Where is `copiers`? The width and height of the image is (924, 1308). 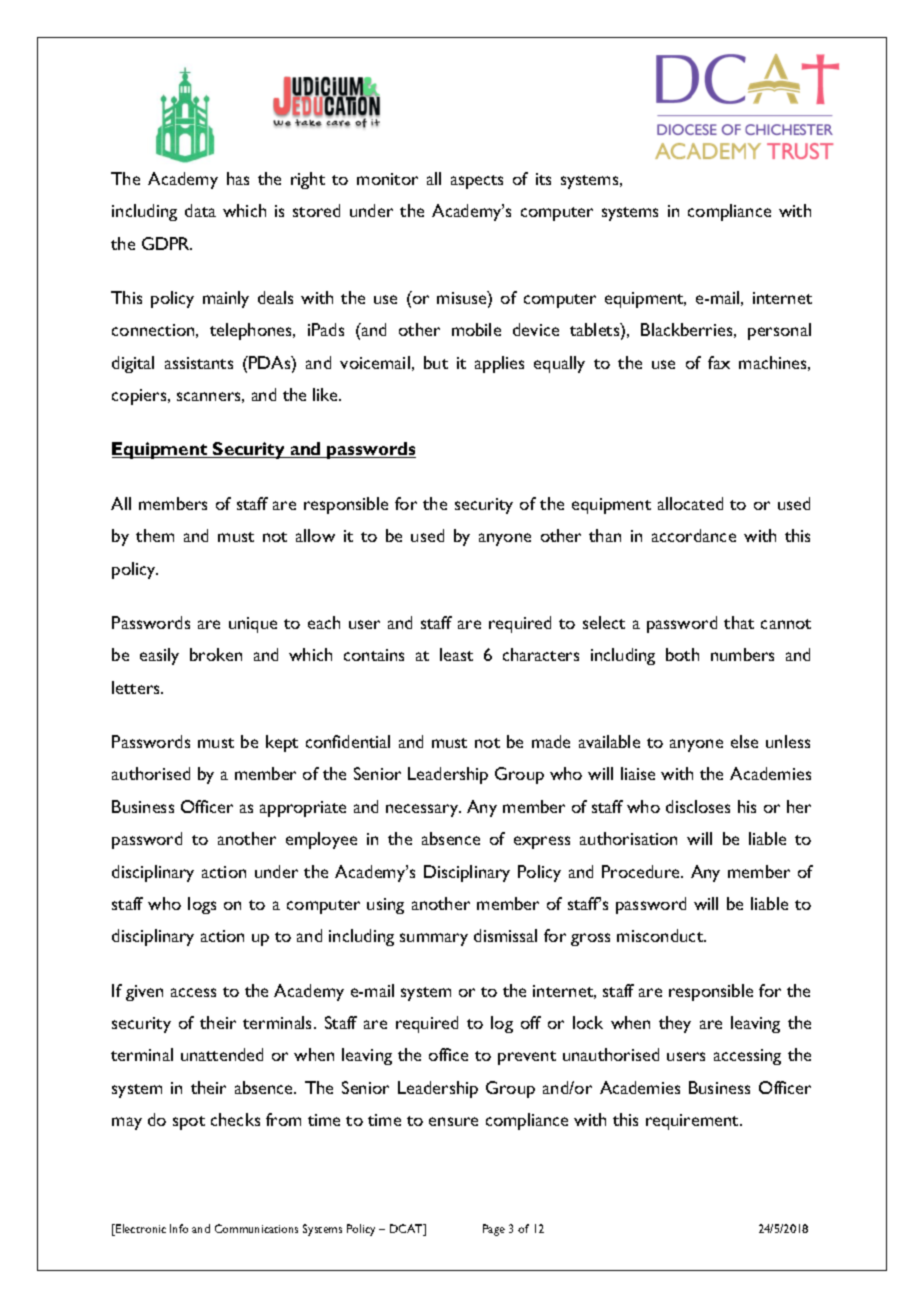
copiers is located at coordinates (140, 397).
